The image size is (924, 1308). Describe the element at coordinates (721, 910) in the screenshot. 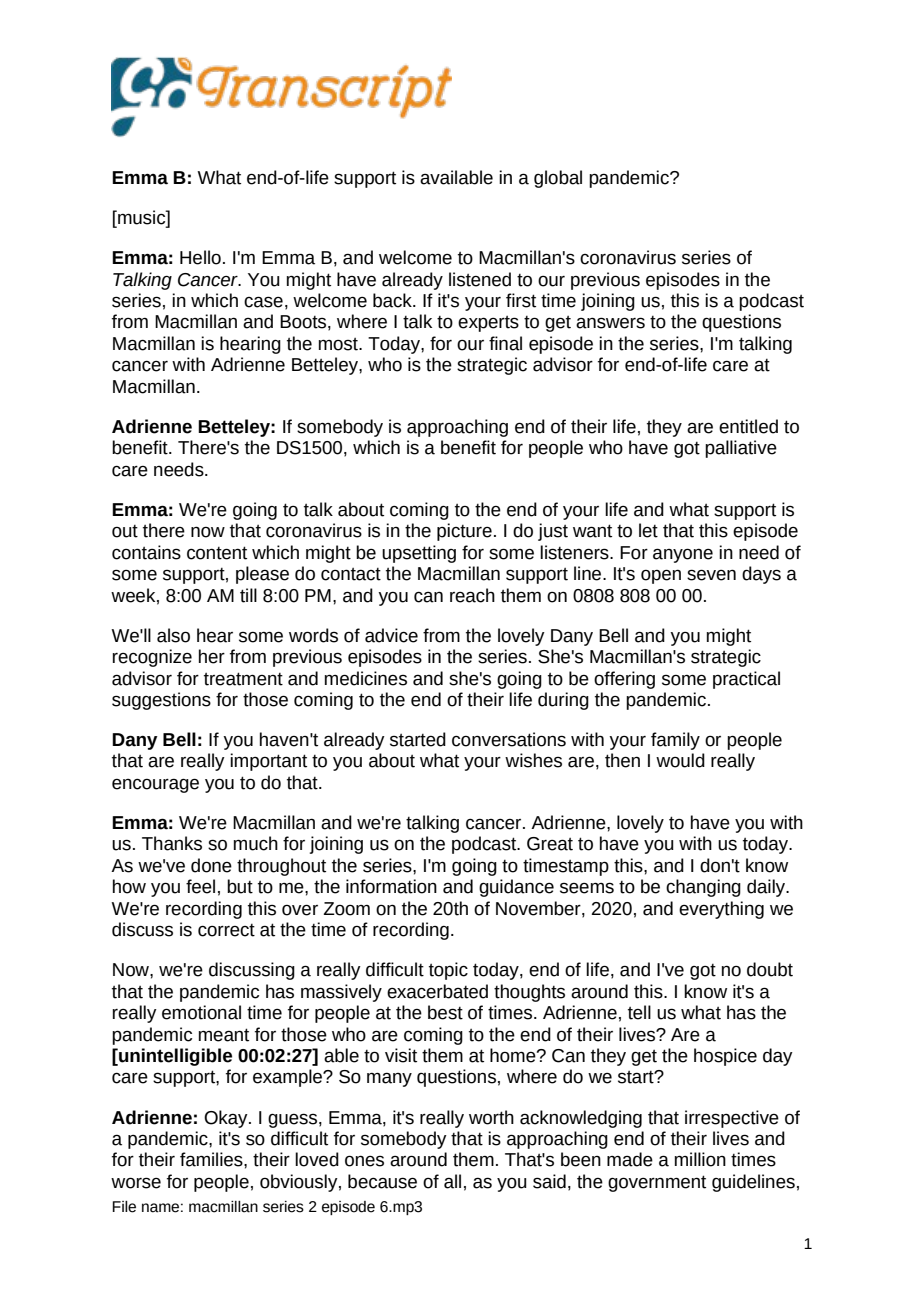

I see `everything` at that location.
